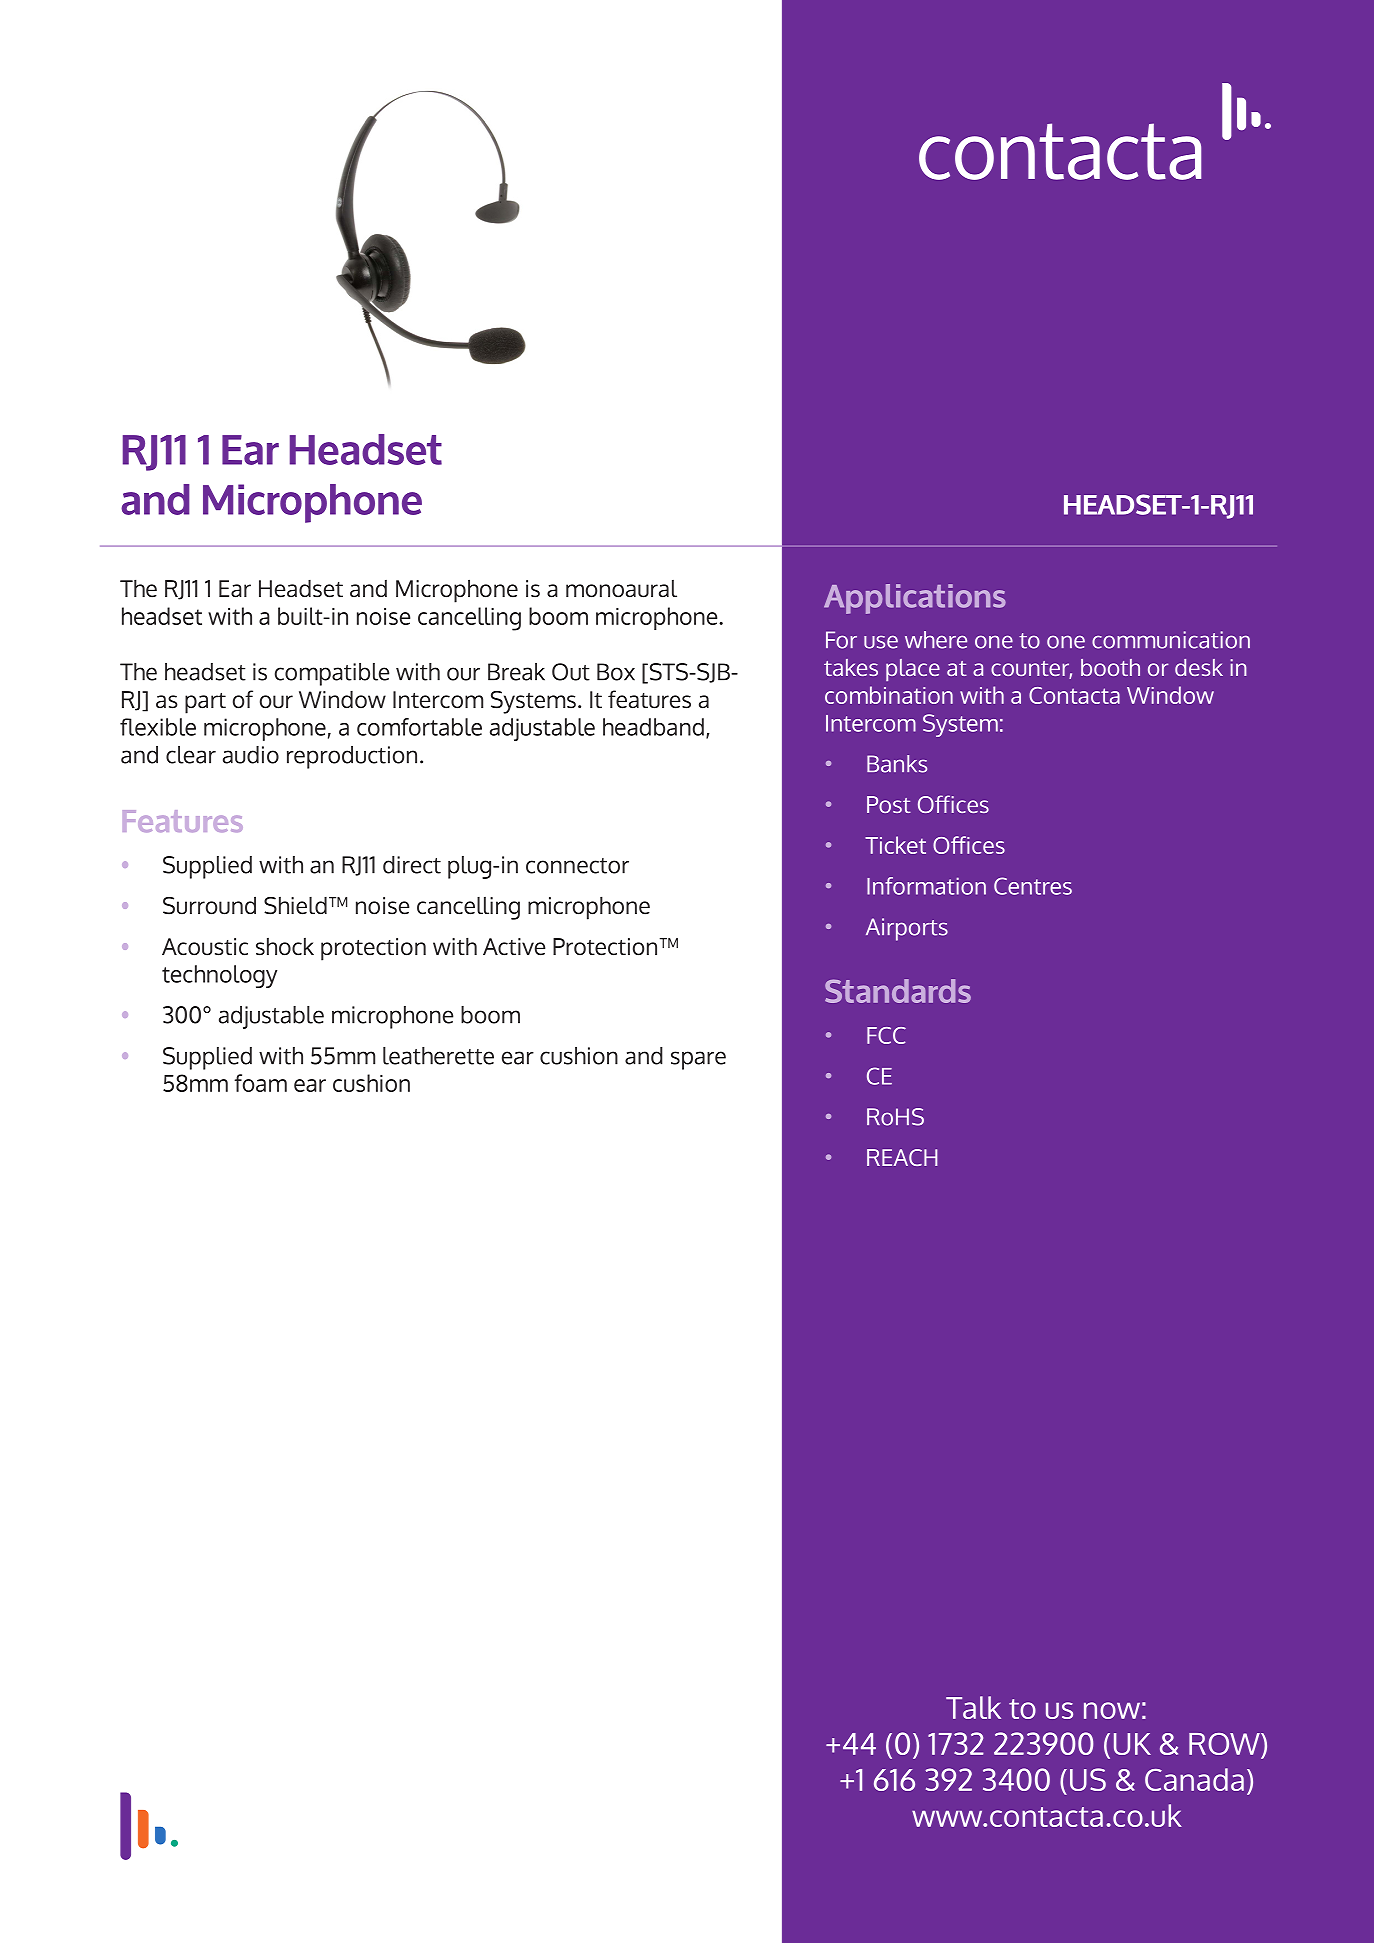 The image size is (1374, 1943). I want to click on compatible, so click(332, 674).
